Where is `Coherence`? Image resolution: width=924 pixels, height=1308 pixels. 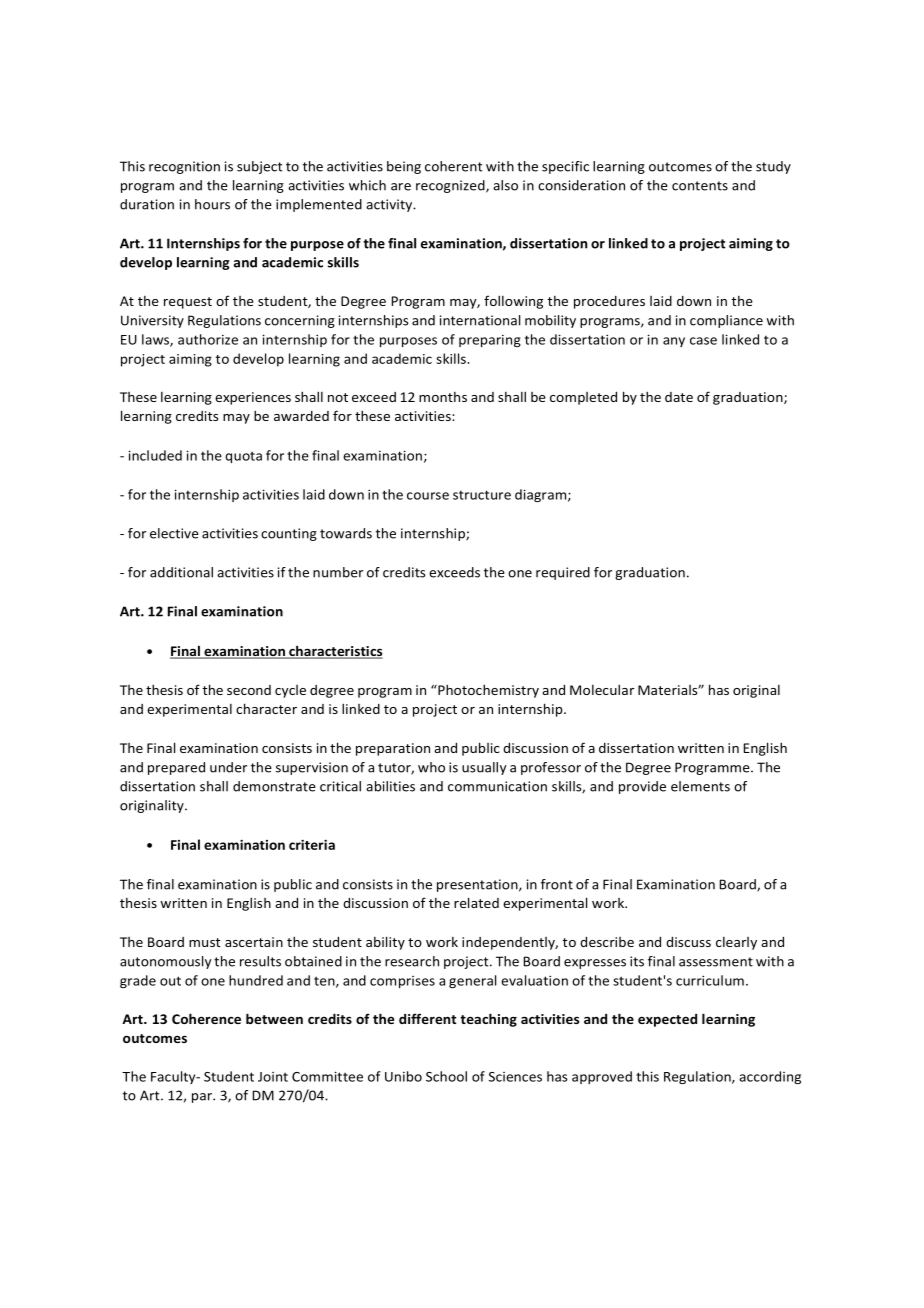
Coherence is located at coordinates (206, 1018).
